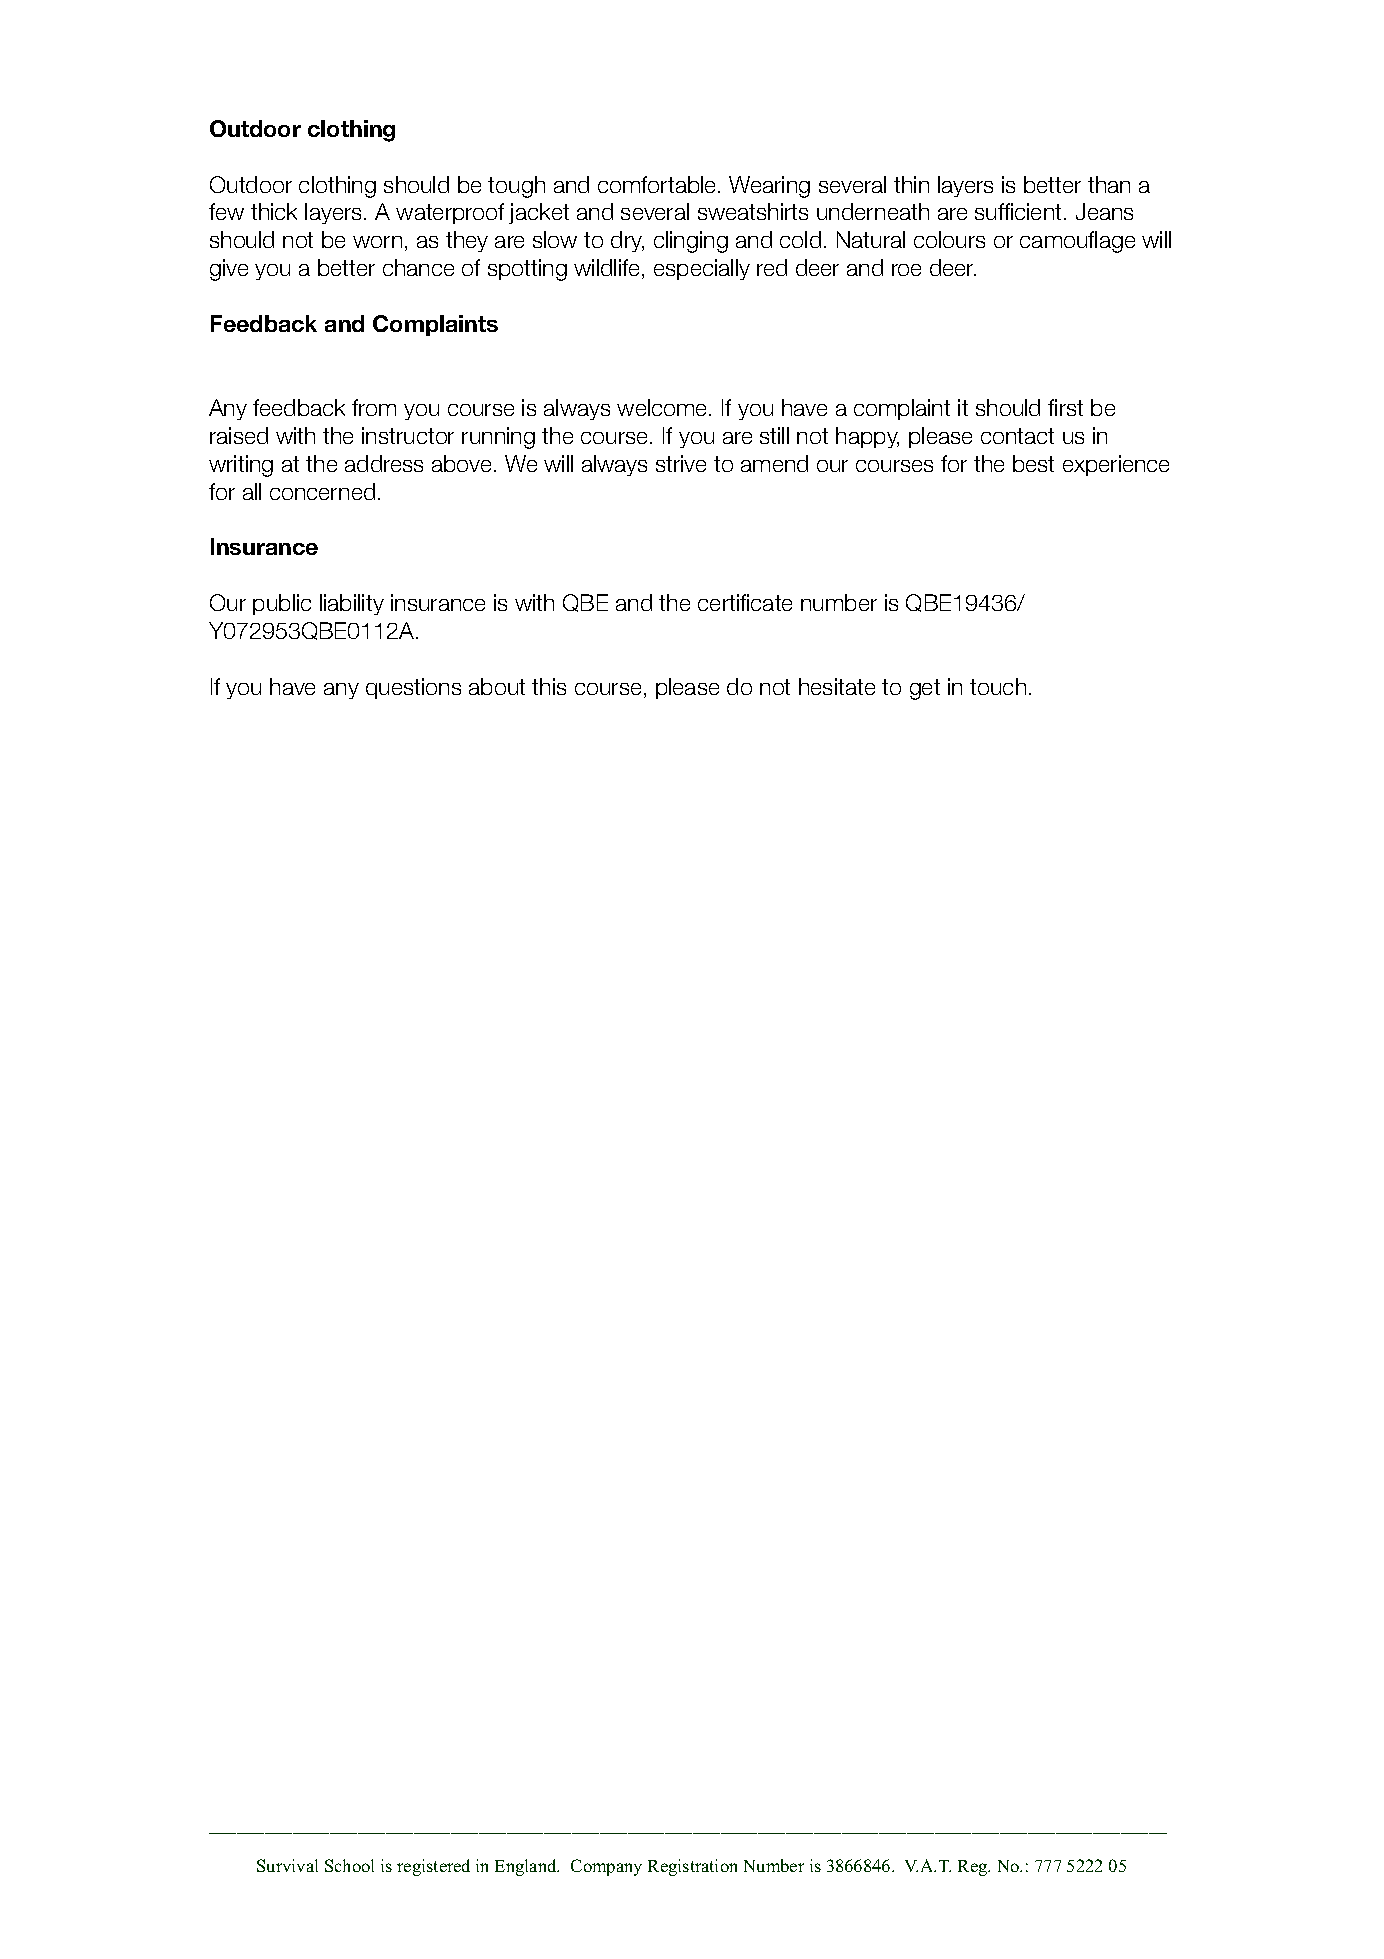 The width and height of the document is (1384, 1959). Describe the element at coordinates (1018, 211) in the document. I see `sufficient` at that location.
